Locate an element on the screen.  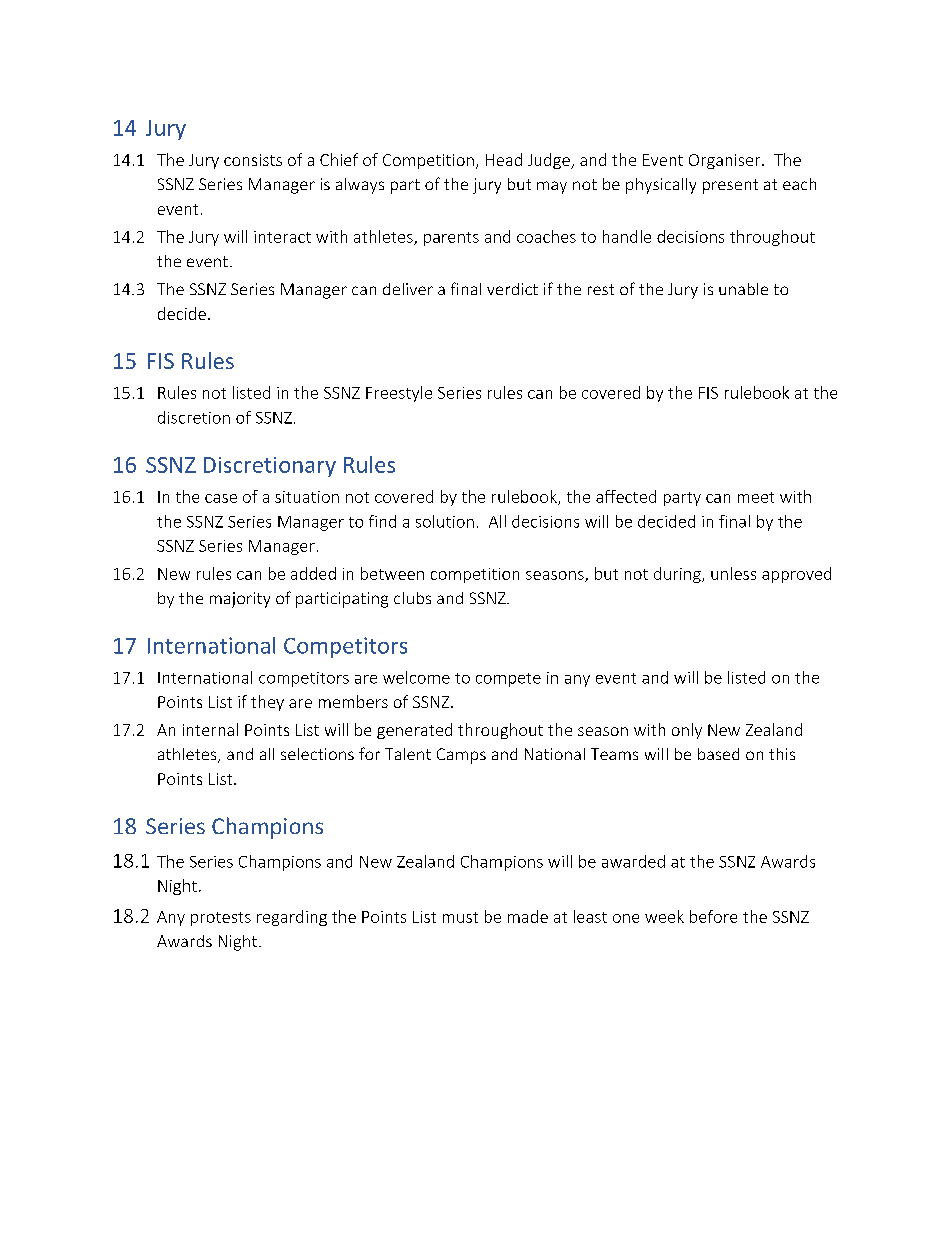
added is located at coordinates (313, 573).
